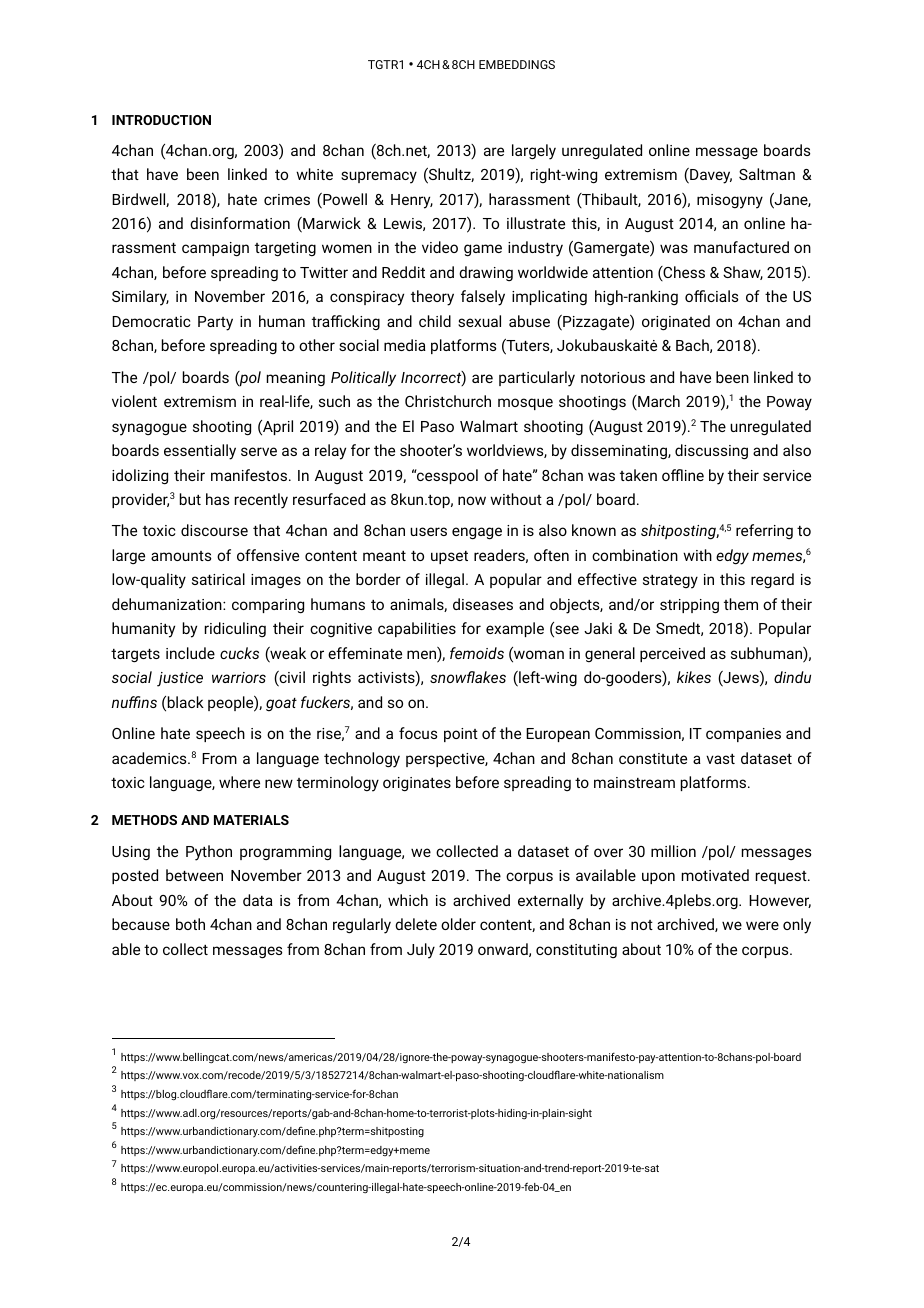  Describe the element at coordinates (161, 120) in the document. I see `INTRODUCTION` at that location.
